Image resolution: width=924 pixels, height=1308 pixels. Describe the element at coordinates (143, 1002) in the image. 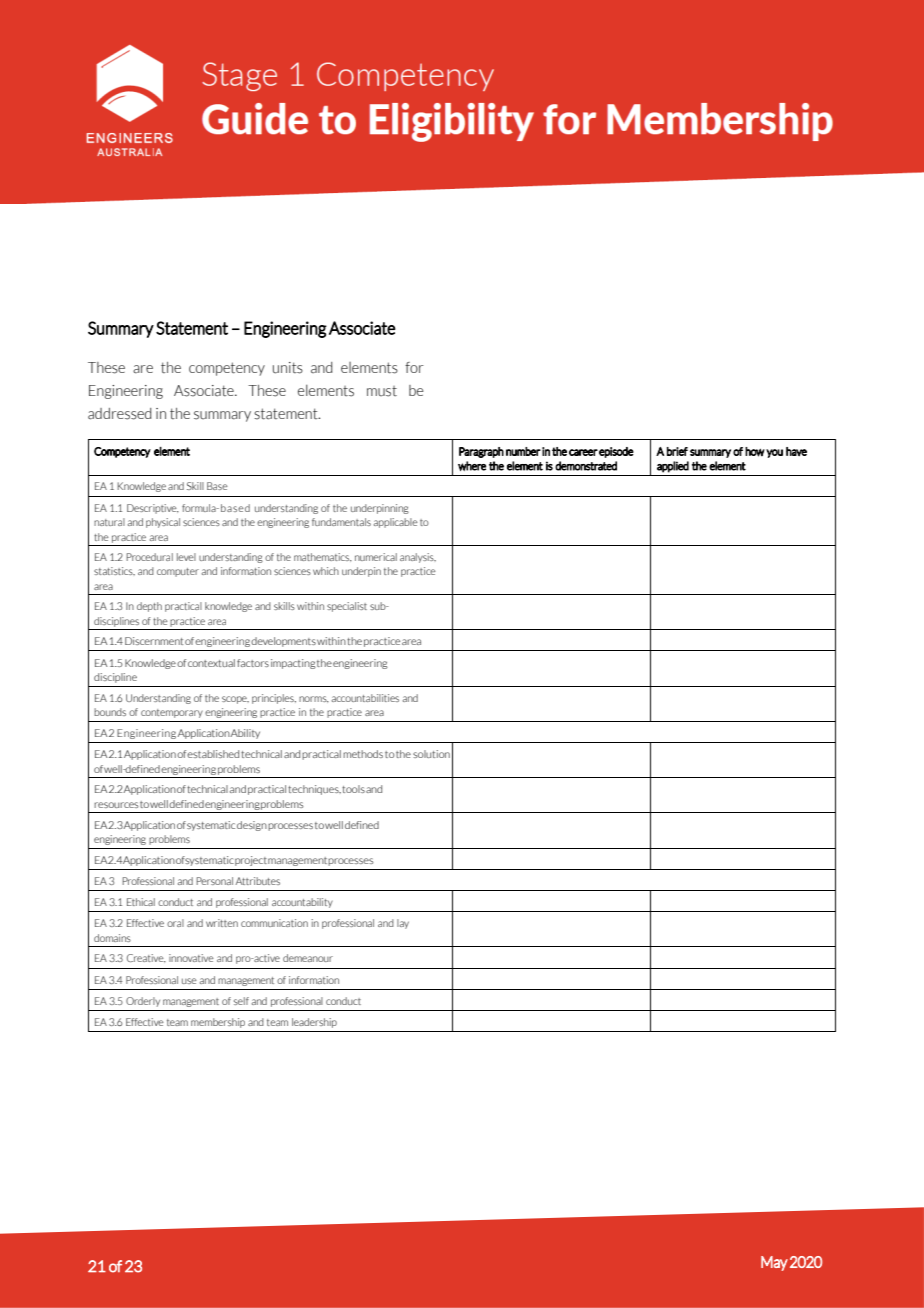

I see `Orderly` at that location.
